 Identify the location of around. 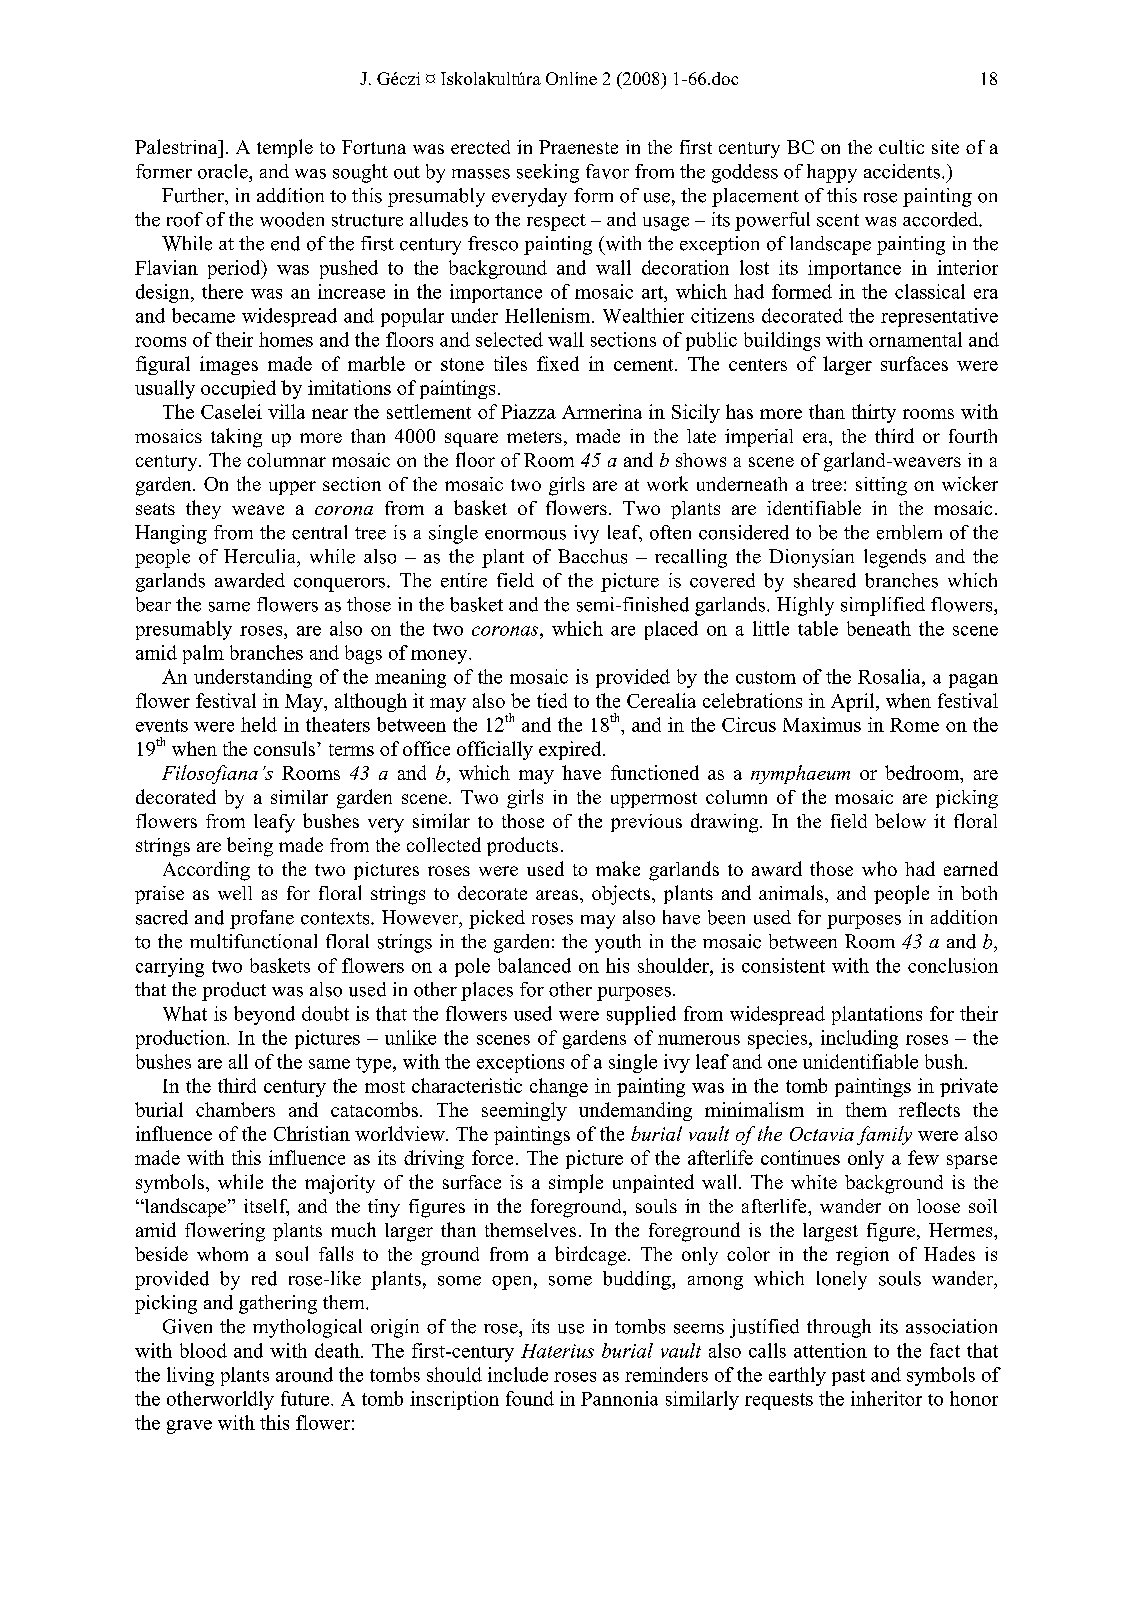
(304, 1374).
